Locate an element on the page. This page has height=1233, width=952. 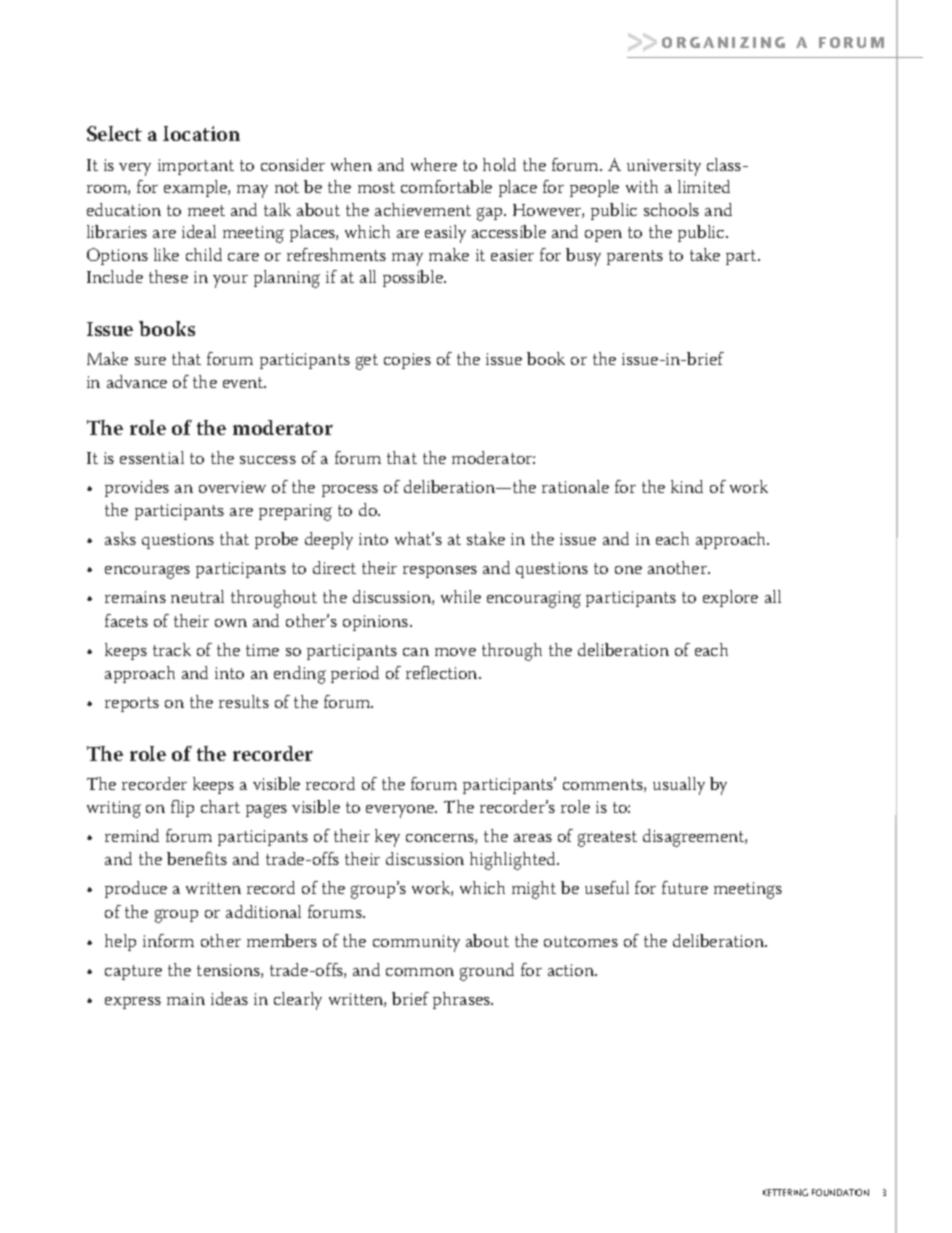
responses is located at coordinates (440, 572).
